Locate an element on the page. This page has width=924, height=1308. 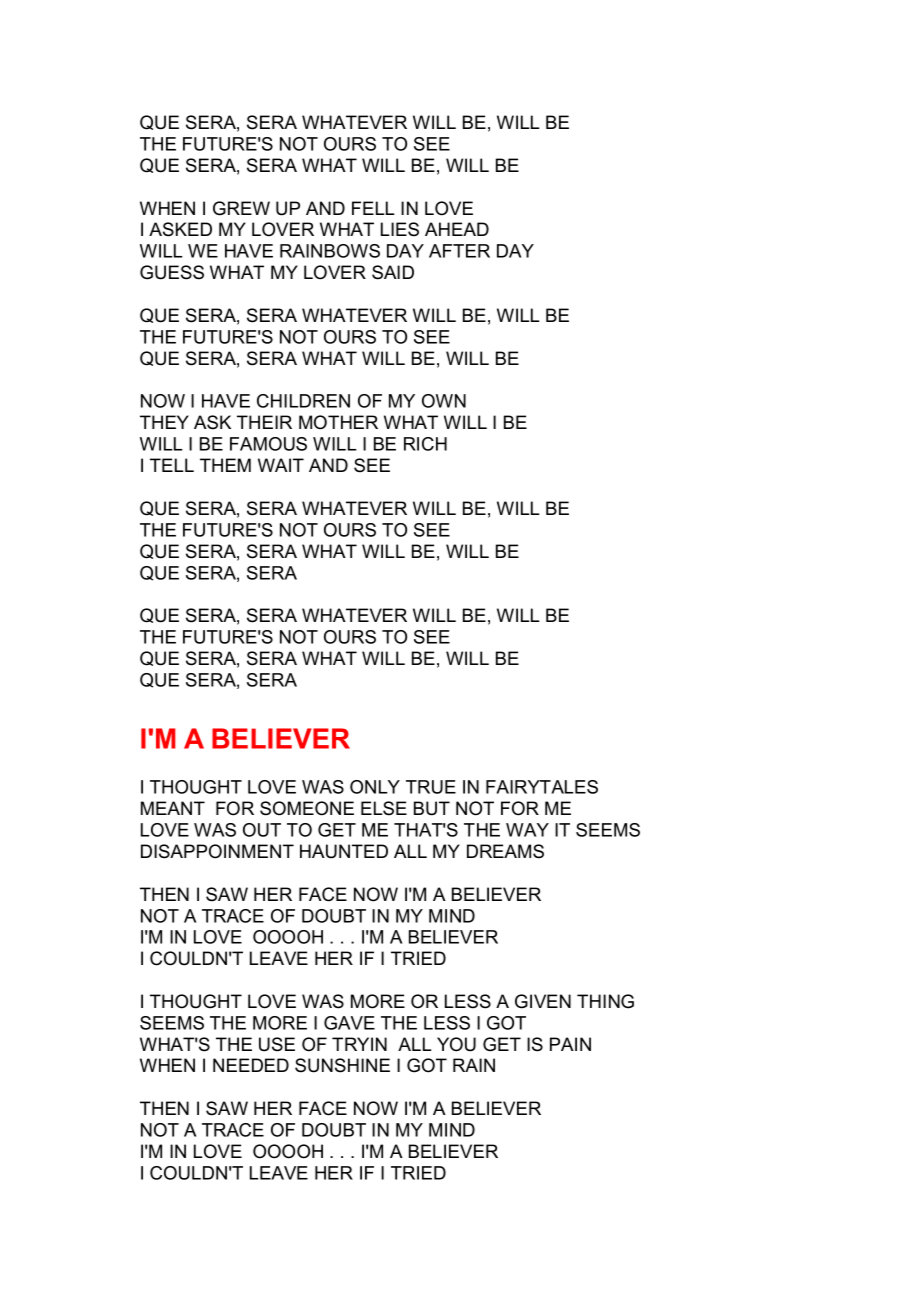
ONLY is located at coordinates (375, 787).
